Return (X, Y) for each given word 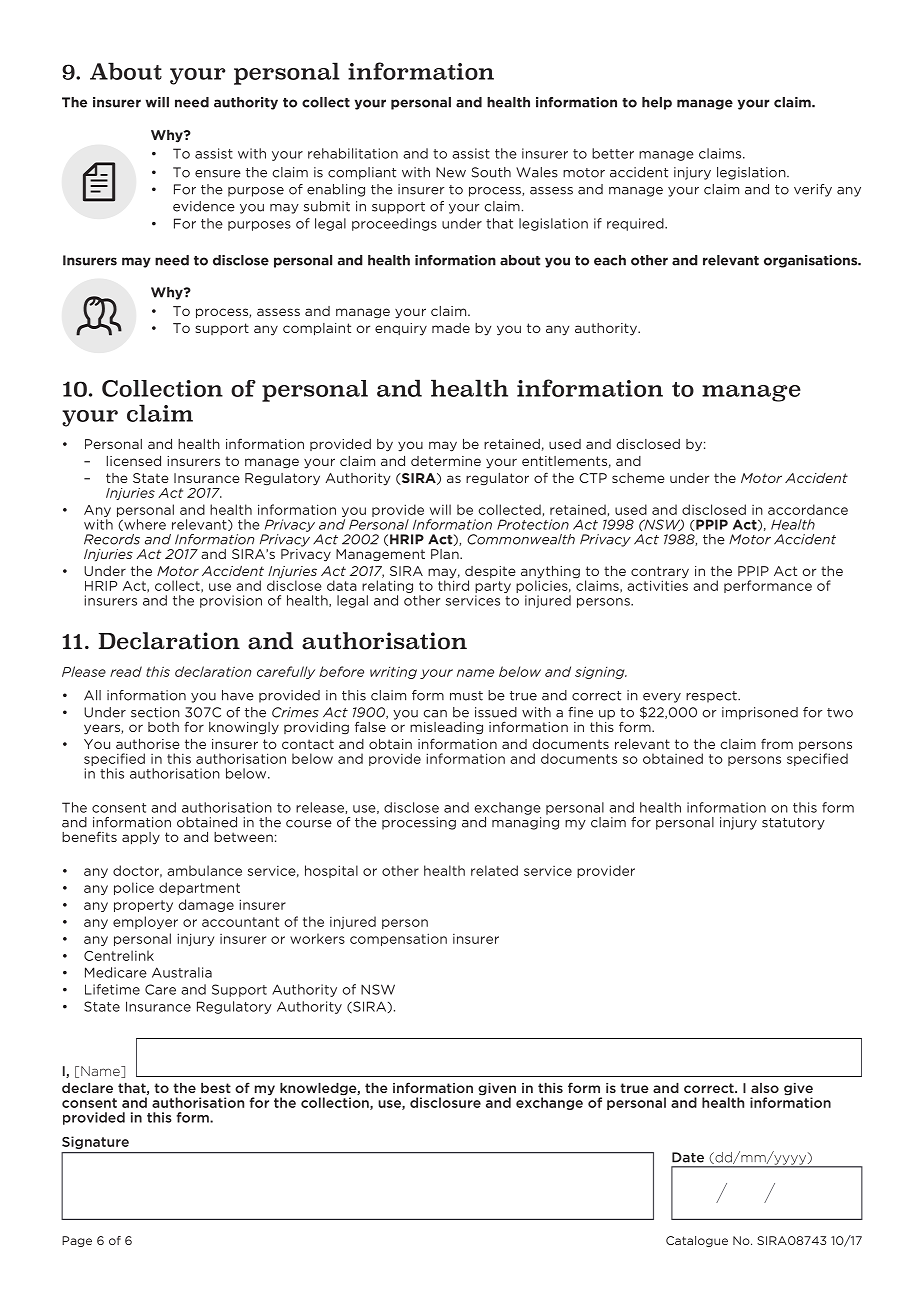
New (451, 172)
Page (77, 1241)
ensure (218, 174)
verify (813, 190)
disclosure (446, 1101)
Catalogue (697, 1241)
